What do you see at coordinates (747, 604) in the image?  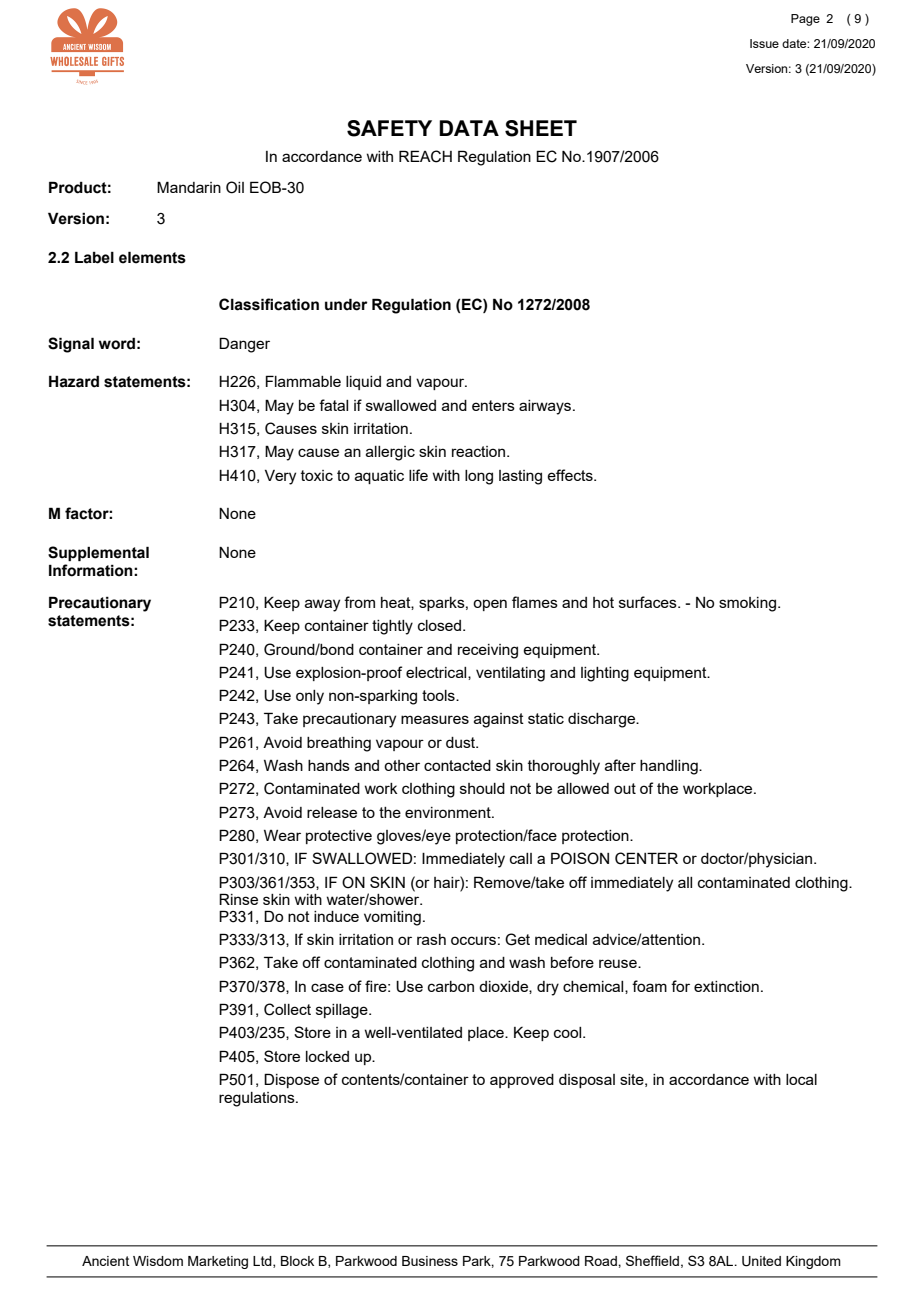 I see `smoking` at bounding box center [747, 604].
